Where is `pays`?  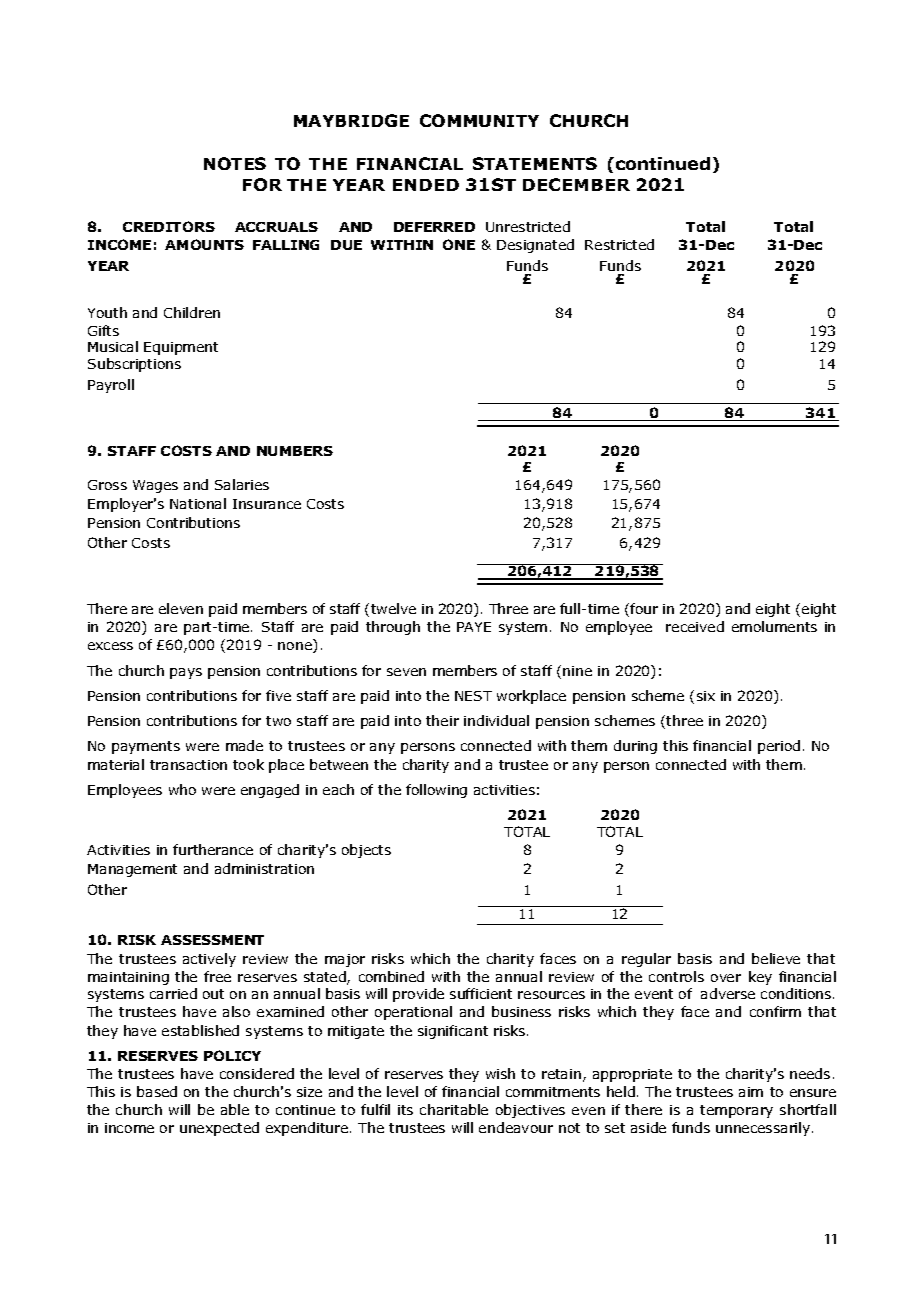
pays is located at coordinates (186, 673).
